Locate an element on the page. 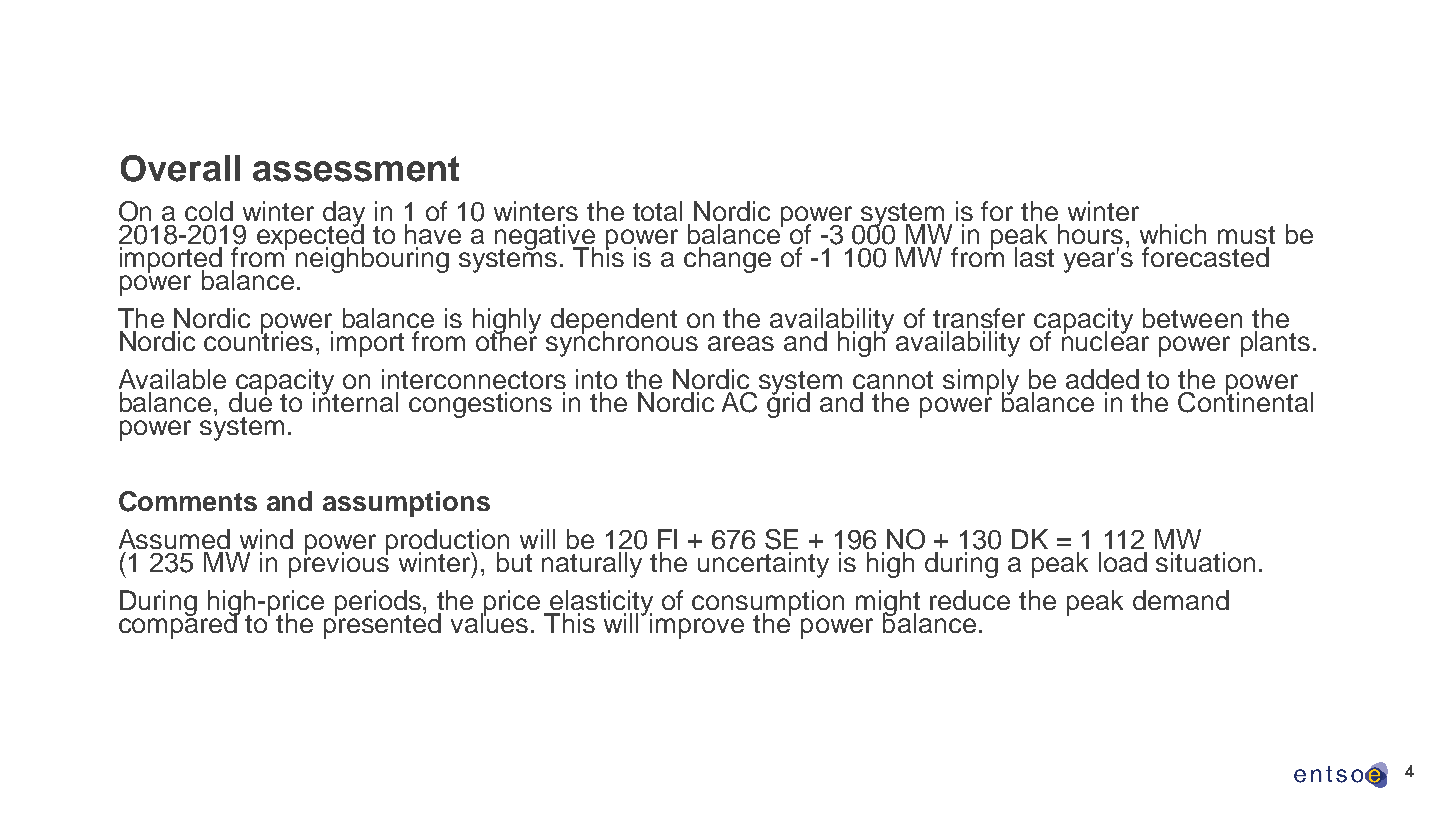 The image size is (1456, 819). between is located at coordinates (1192, 318).
